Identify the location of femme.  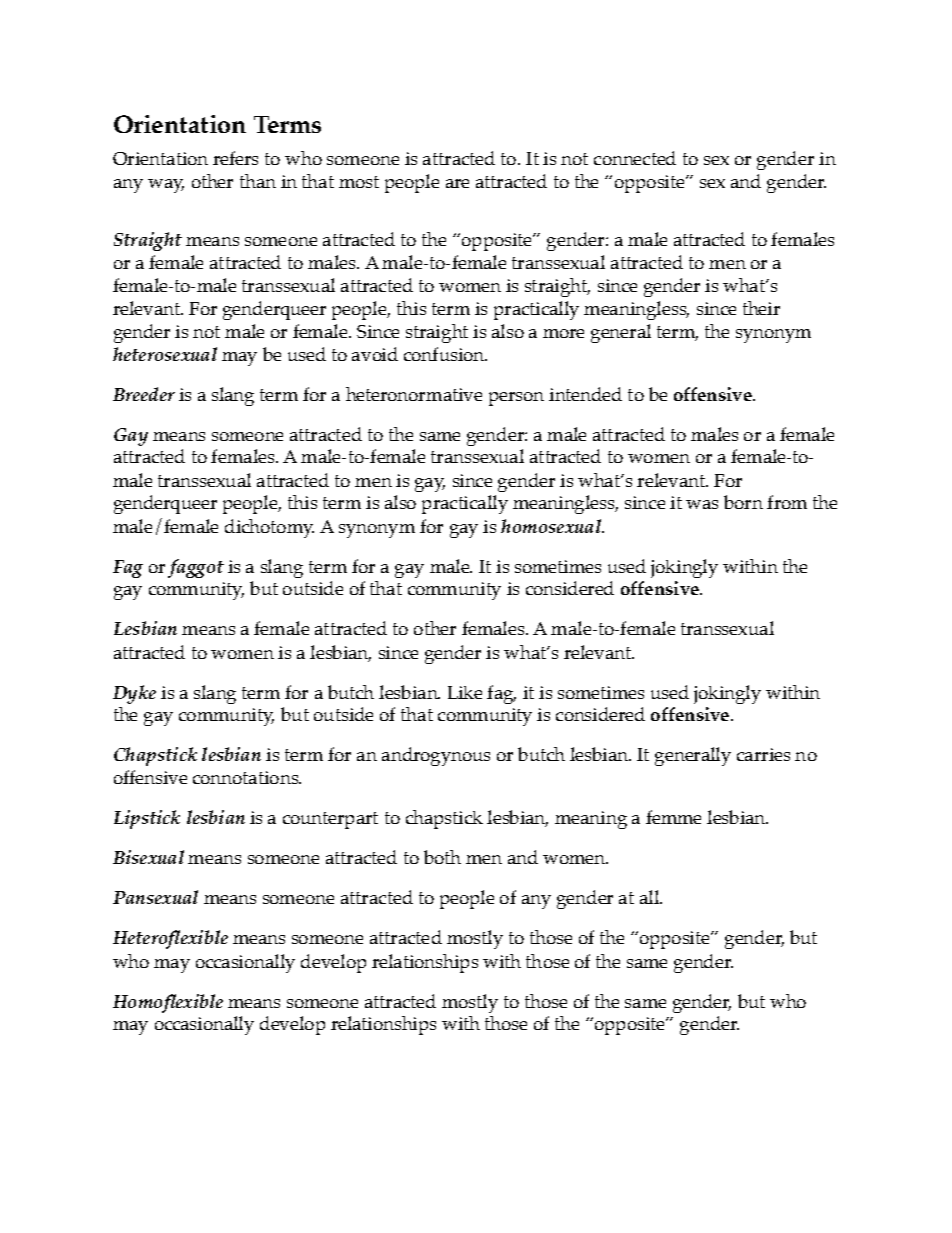
(673, 817).
